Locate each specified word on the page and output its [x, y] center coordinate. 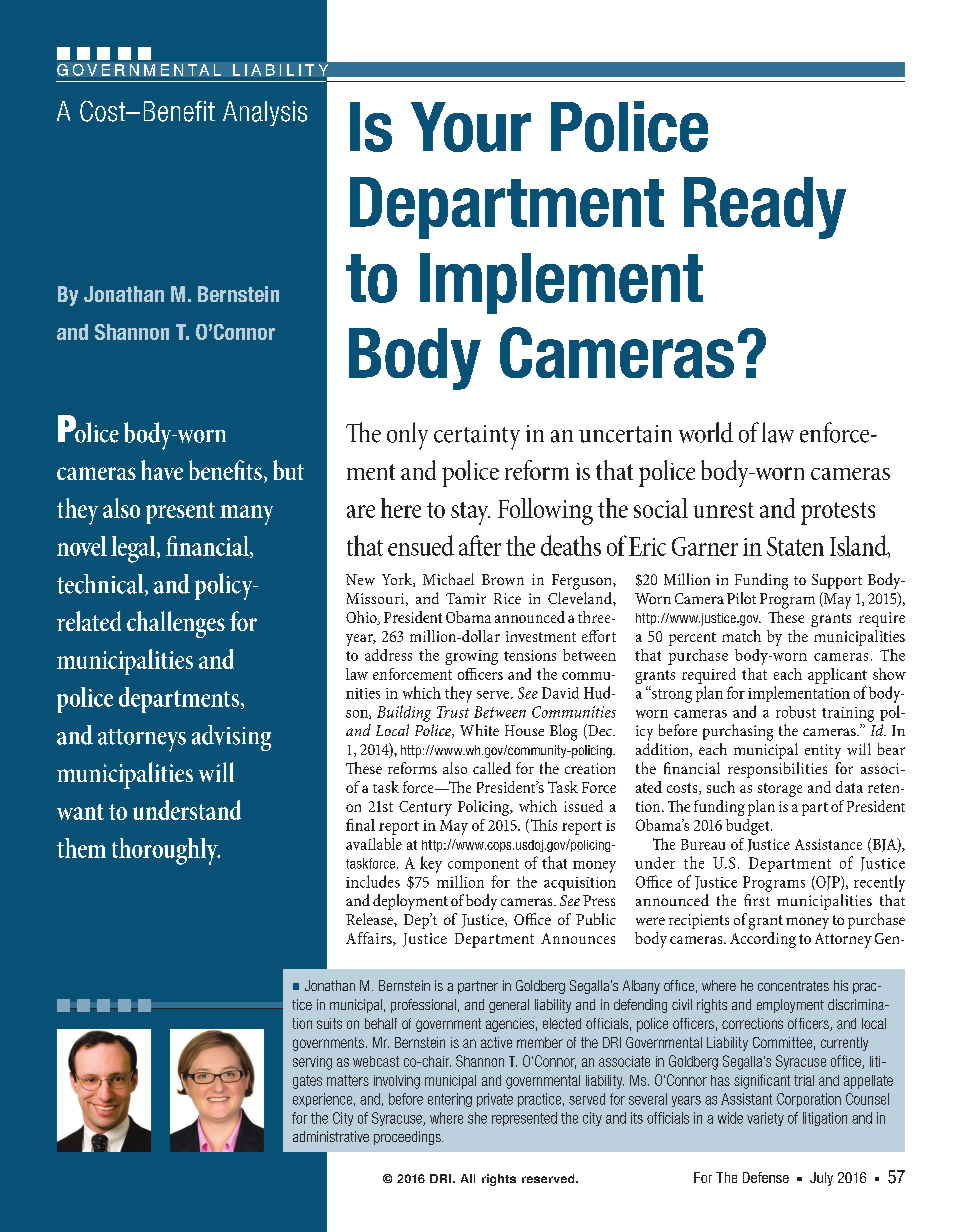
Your [471, 127]
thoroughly [166, 851]
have [162, 470]
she [477, 1118]
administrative [331, 1136]
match [741, 636]
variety [765, 1119]
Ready [765, 208]
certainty [477, 437]
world [706, 432]
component [483, 865]
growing [471, 657]
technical [101, 585]
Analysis [265, 113]
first [757, 900]
